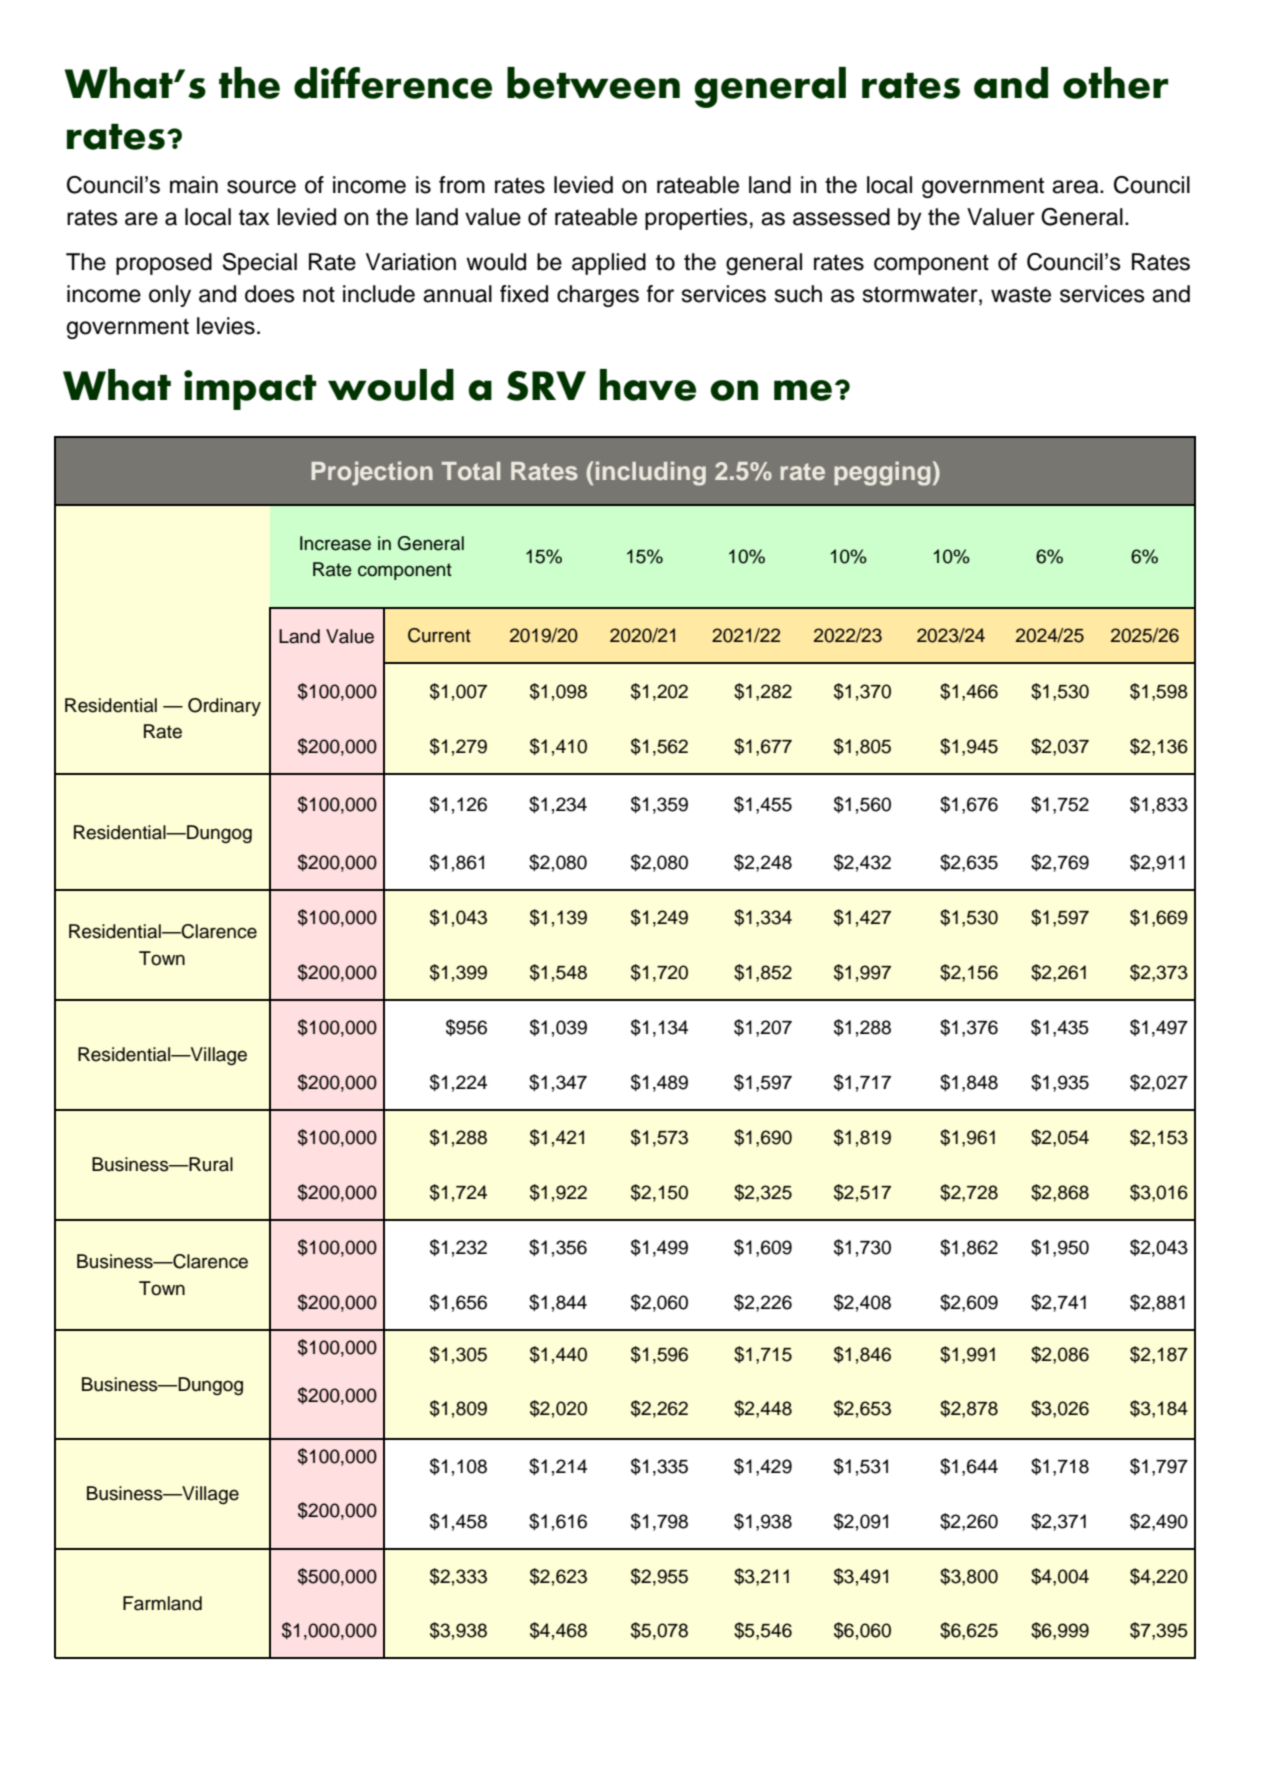  I want to click on difference, so click(393, 83).
